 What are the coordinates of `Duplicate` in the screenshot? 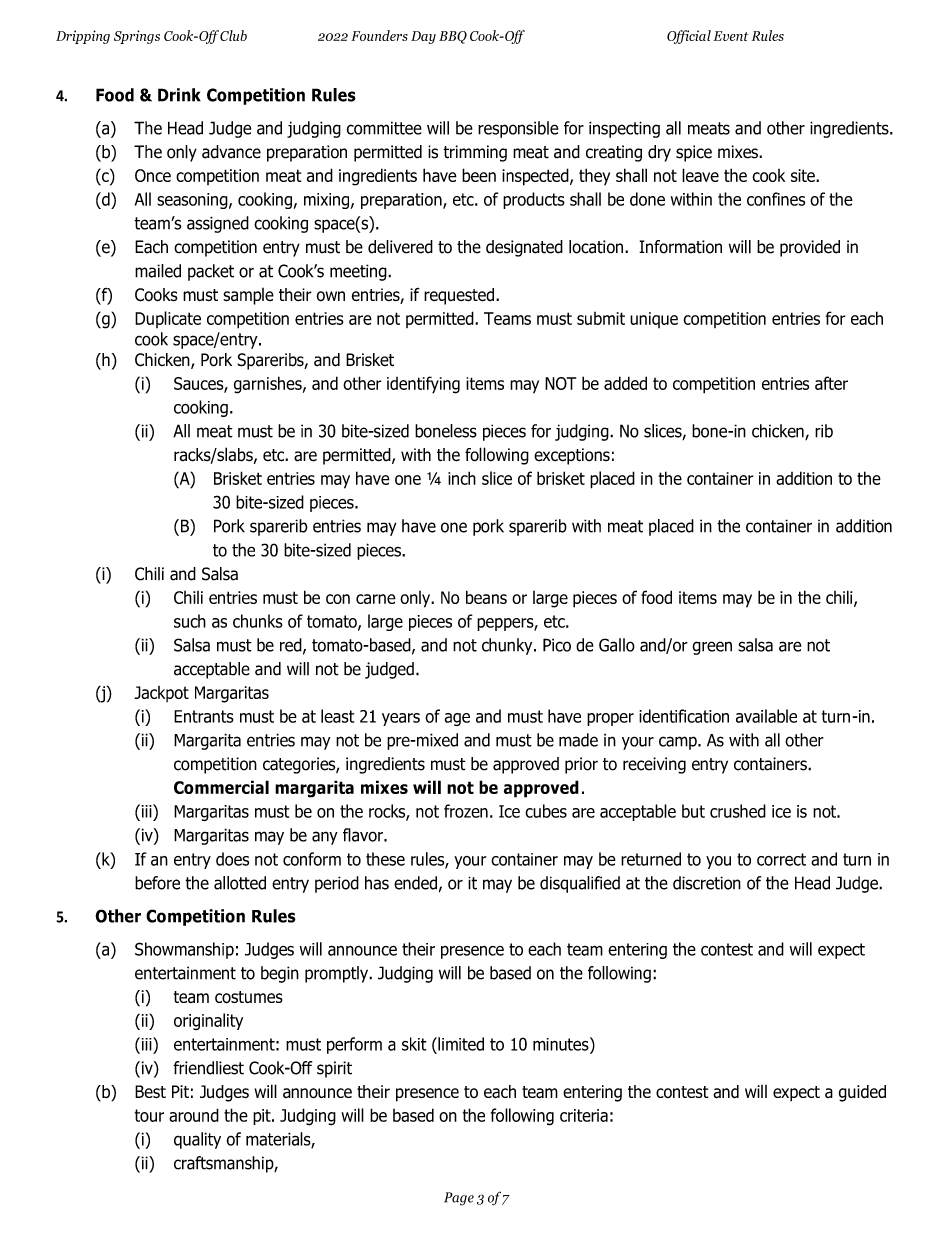 It's located at (168, 319).
